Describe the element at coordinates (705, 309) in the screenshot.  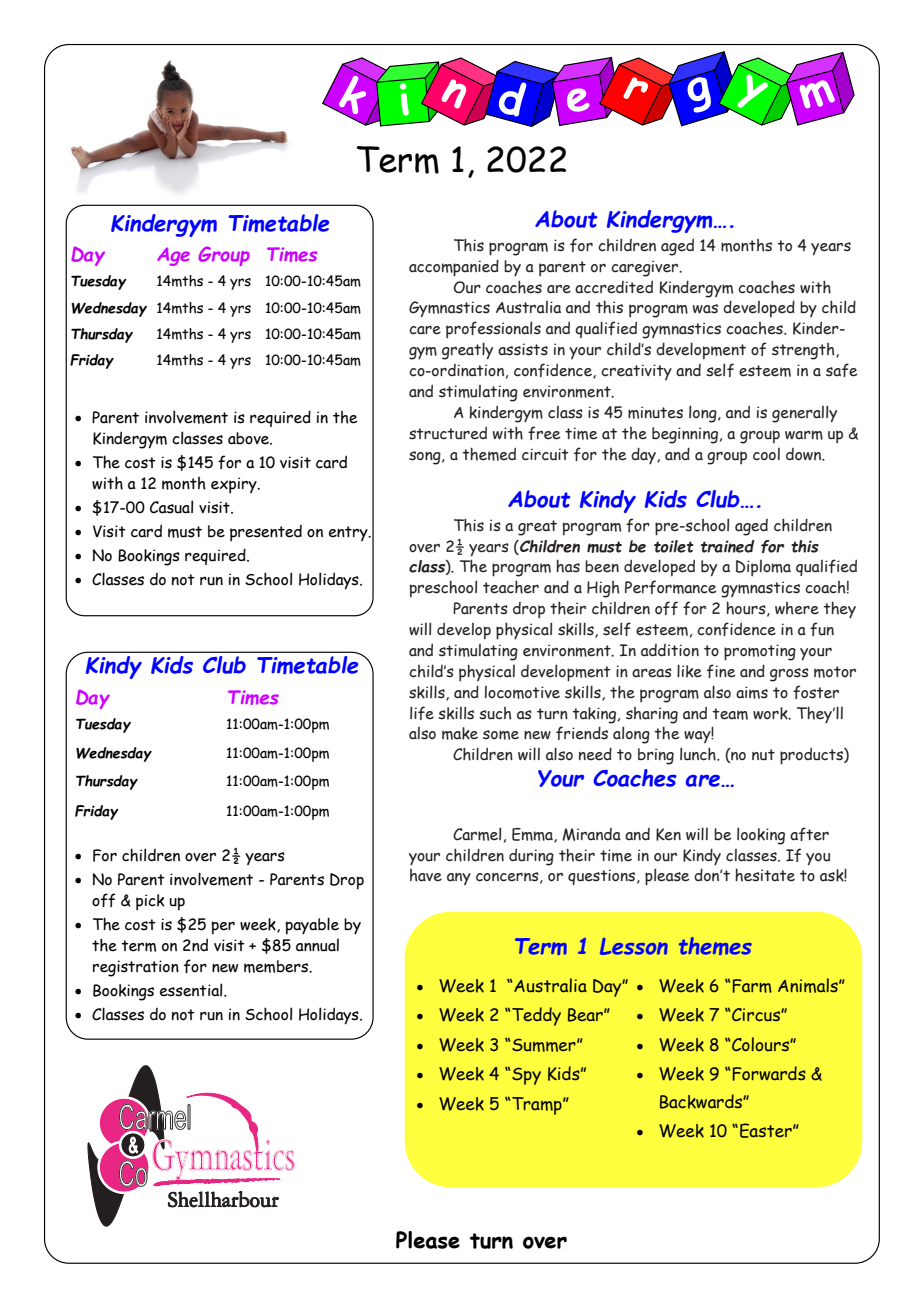
I see `was` at that location.
